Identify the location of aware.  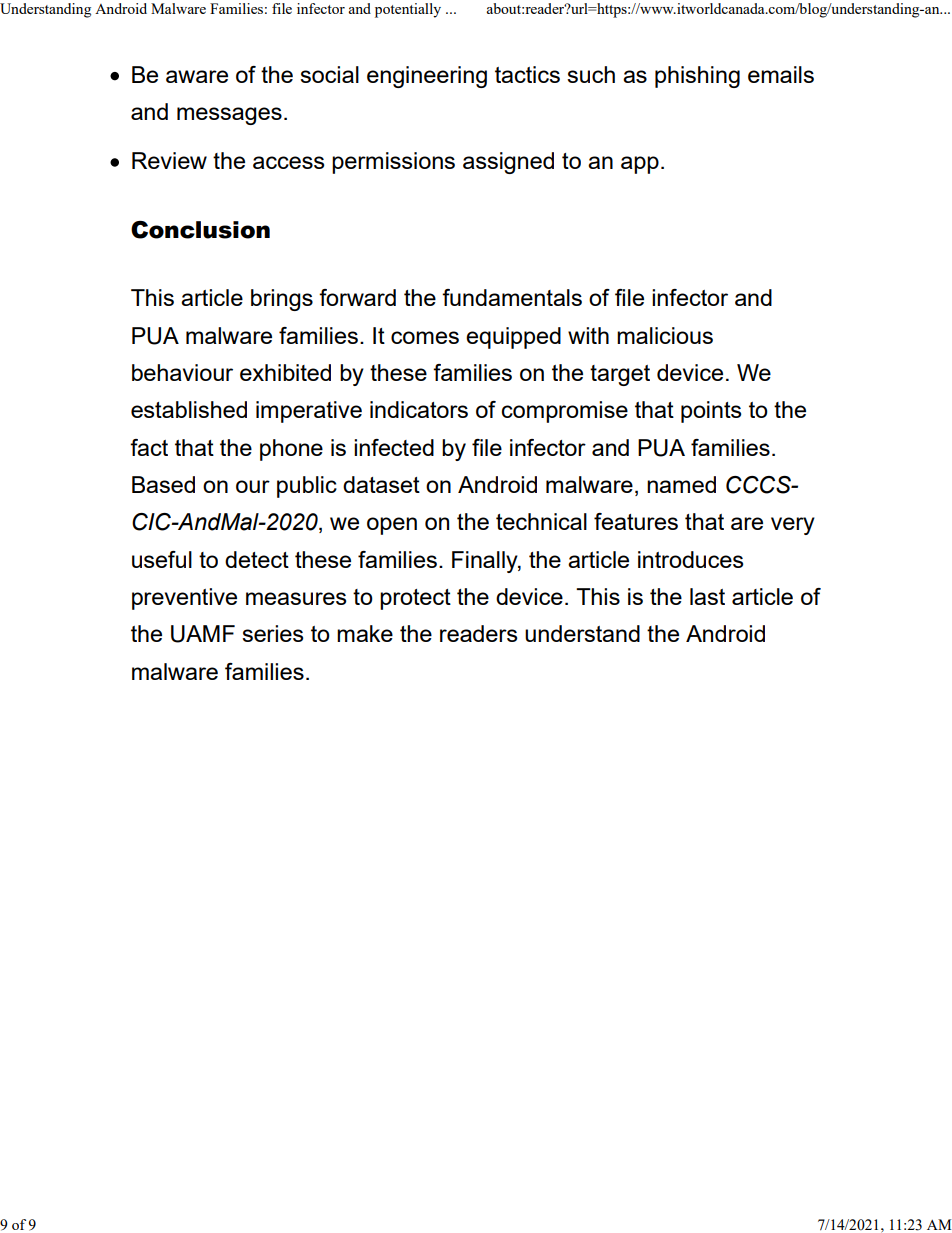
(197, 76).
